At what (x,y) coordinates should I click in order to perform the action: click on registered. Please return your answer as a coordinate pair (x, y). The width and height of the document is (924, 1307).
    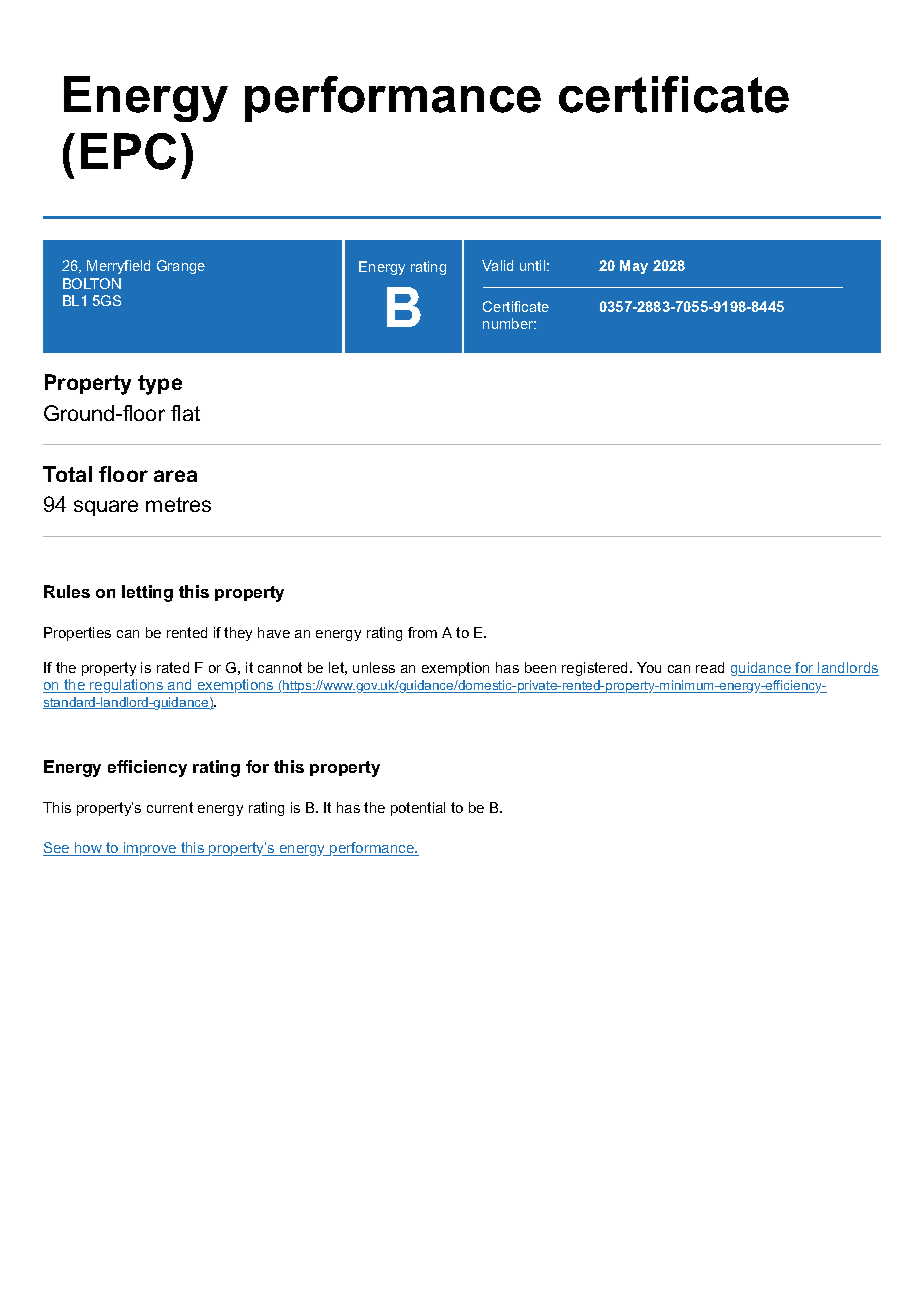
    Looking at the image, I should click on (594, 669).
